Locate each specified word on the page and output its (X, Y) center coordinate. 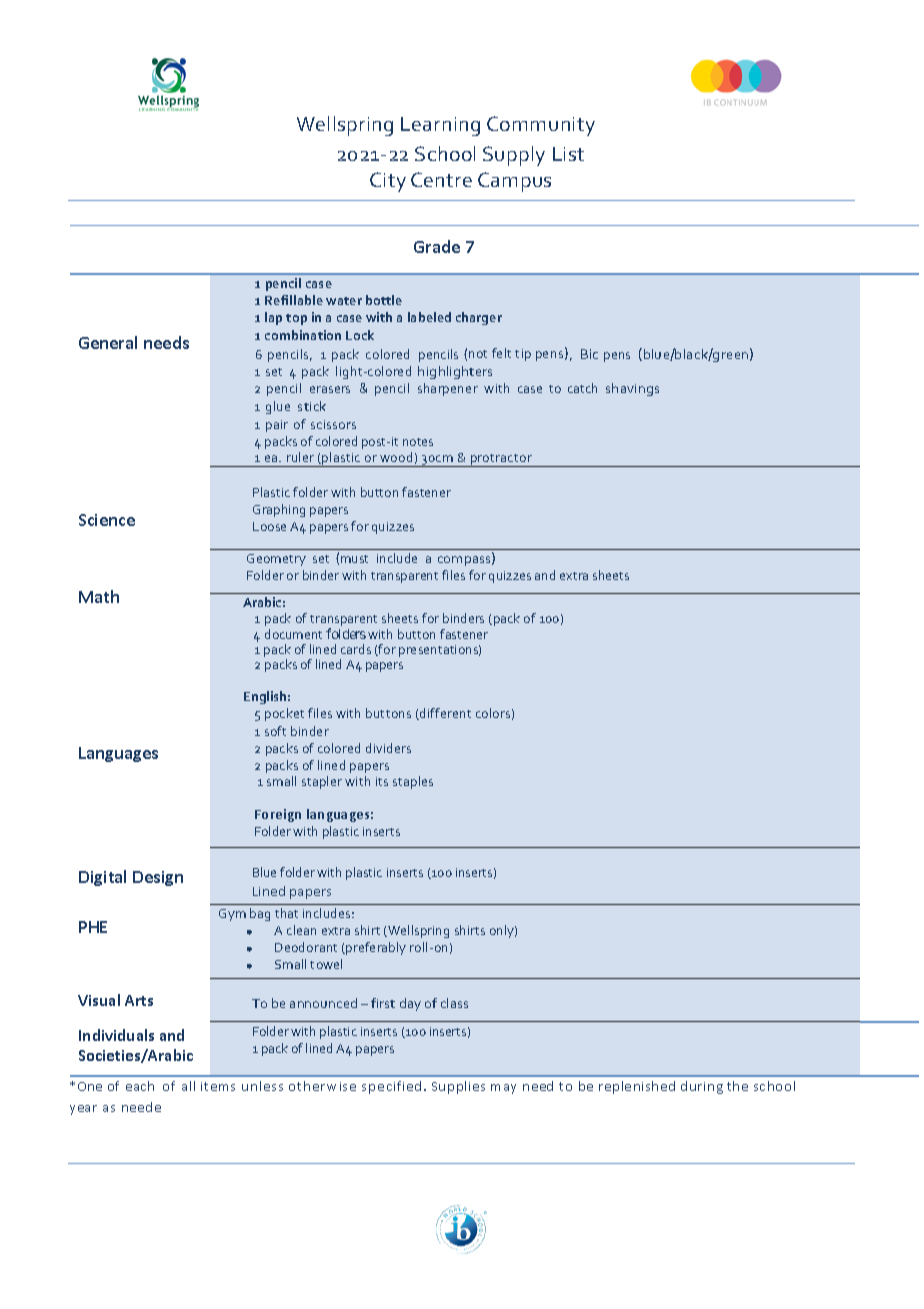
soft (275, 731)
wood (396, 457)
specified (393, 1087)
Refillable (294, 300)
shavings (632, 389)
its (382, 781)
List (568, 154)
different (444, 714)
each (140, 1086)
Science (107, 520)
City (388, 182)
